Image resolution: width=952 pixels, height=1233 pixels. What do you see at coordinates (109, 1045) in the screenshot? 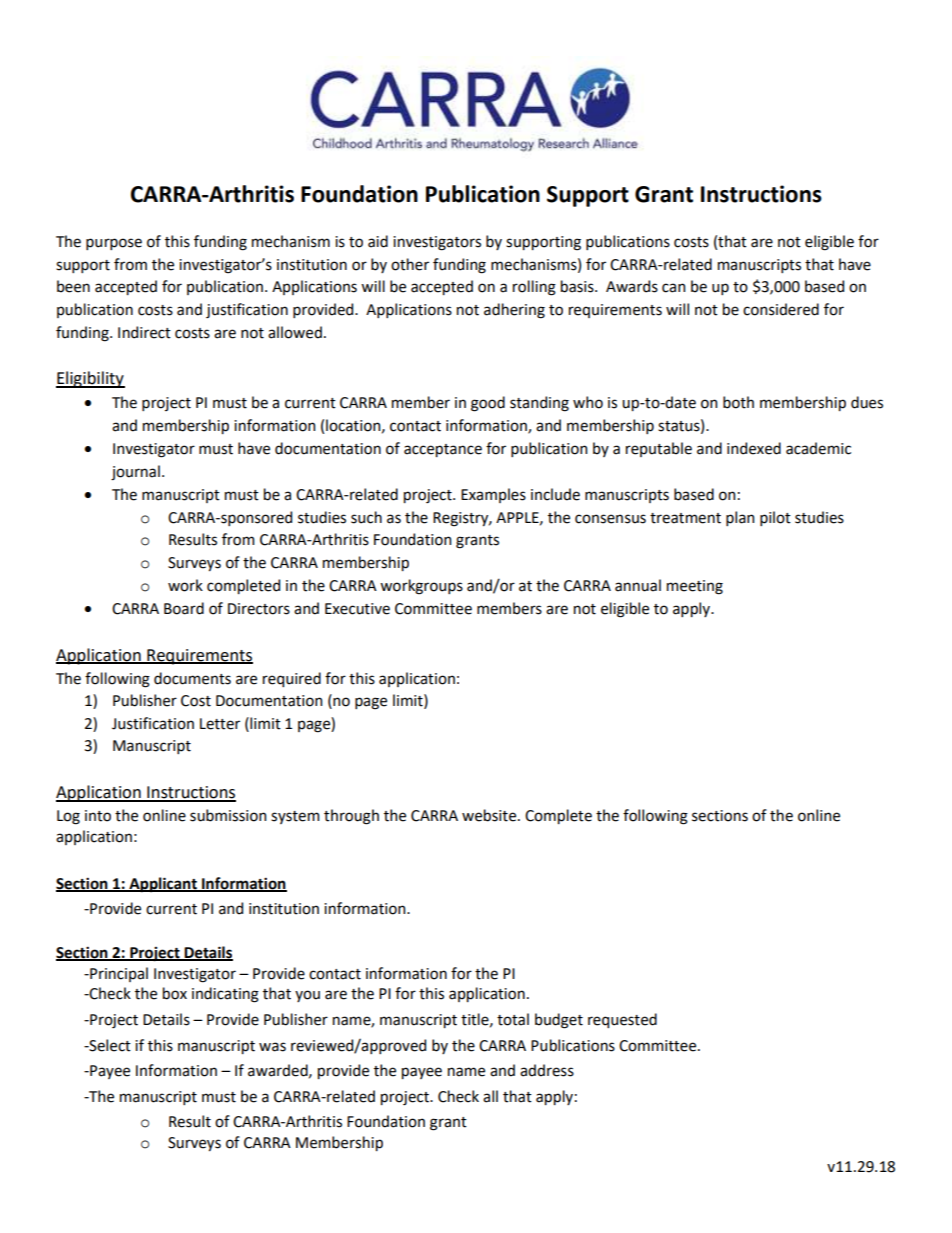
I see `Select` at bounding box center [109, 1045].
